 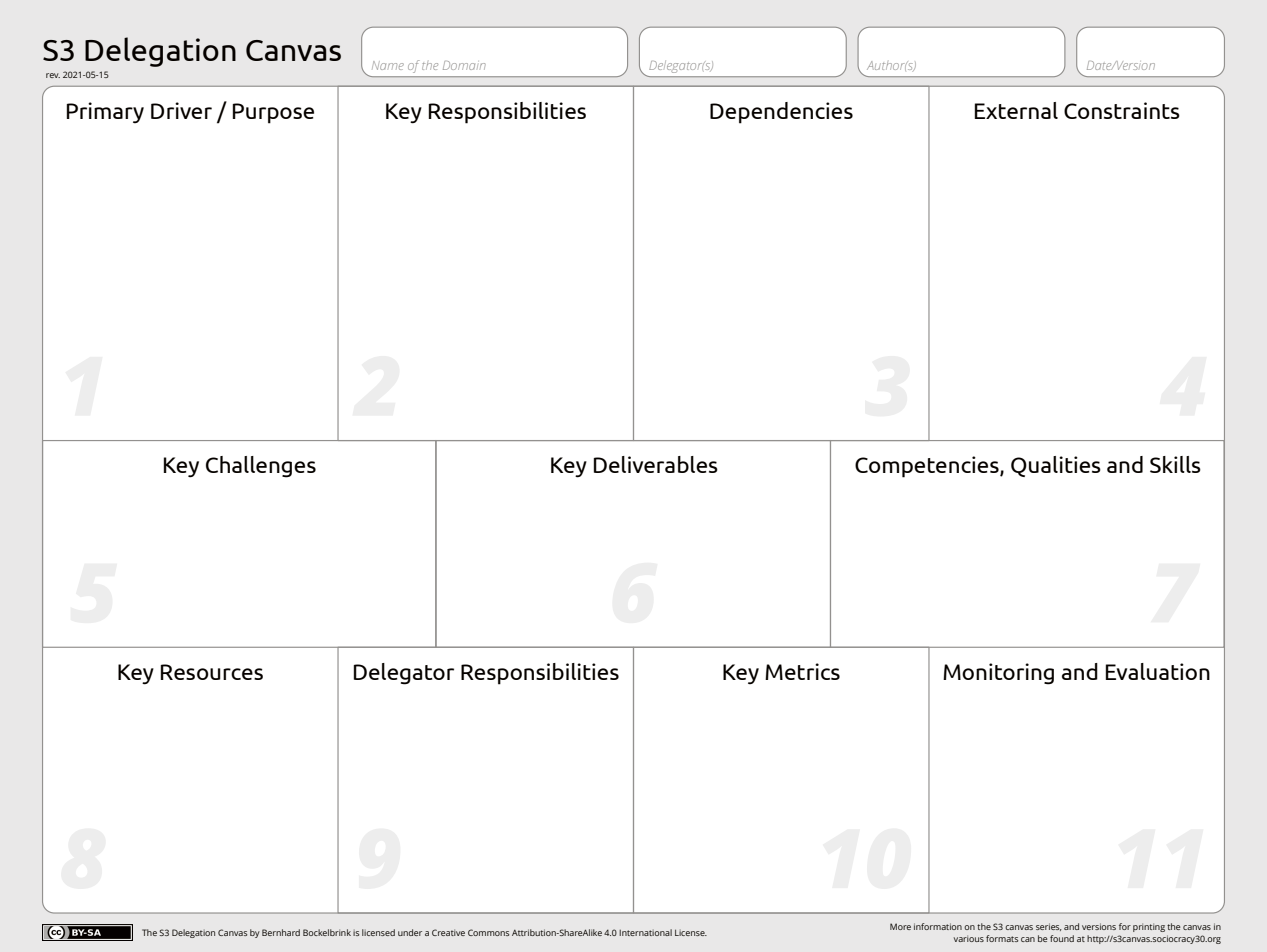 I want to click on Monitoring, so click(x=998, y=674).
